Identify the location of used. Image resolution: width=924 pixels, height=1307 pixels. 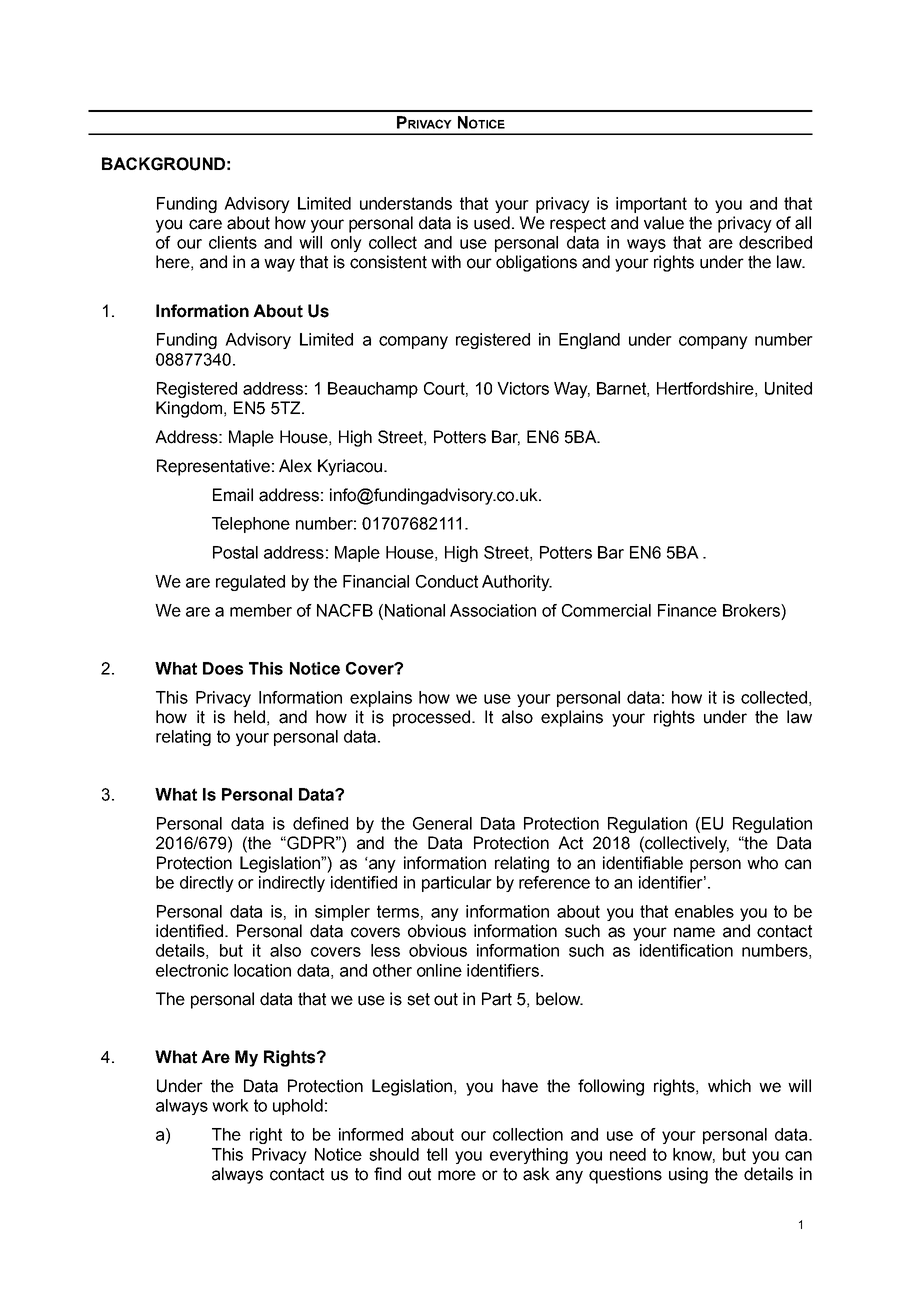
(492, 223).
